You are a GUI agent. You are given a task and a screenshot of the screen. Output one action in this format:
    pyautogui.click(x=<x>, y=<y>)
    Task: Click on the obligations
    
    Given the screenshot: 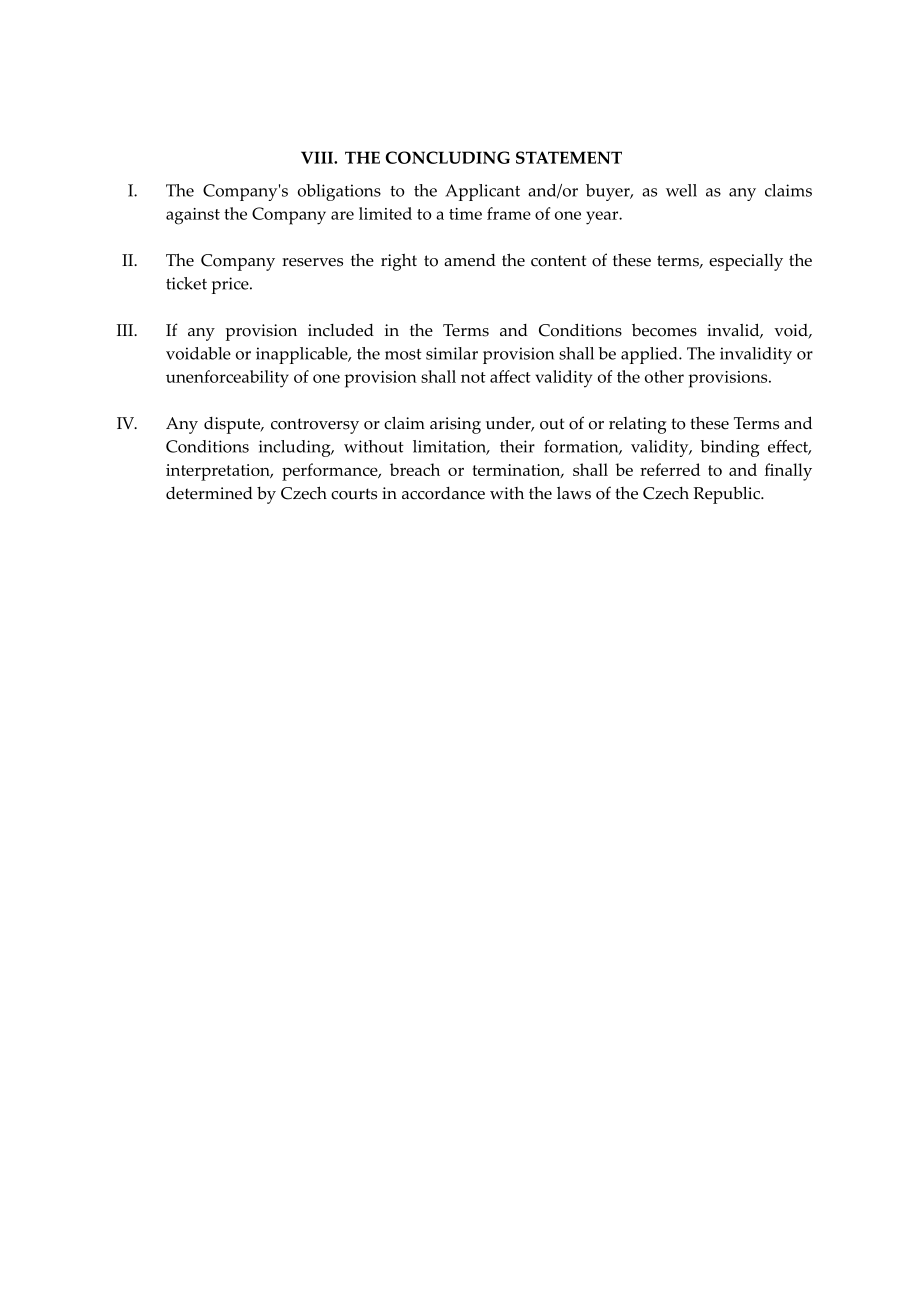 What is the action you would take?
    pyautogui.click(x=339, y=192)
